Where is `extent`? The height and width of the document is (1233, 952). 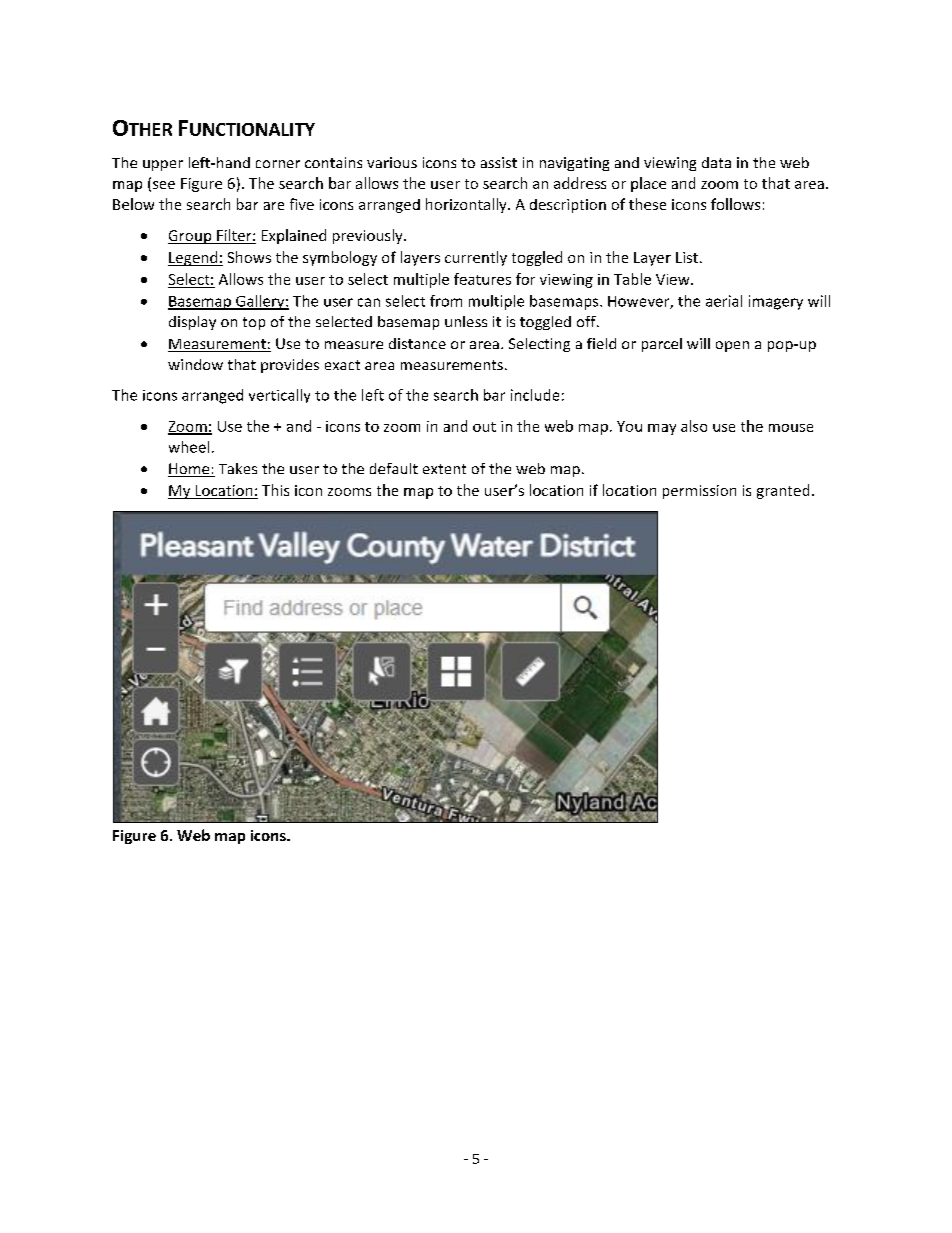 extent is located at coordinates (444, 469).
